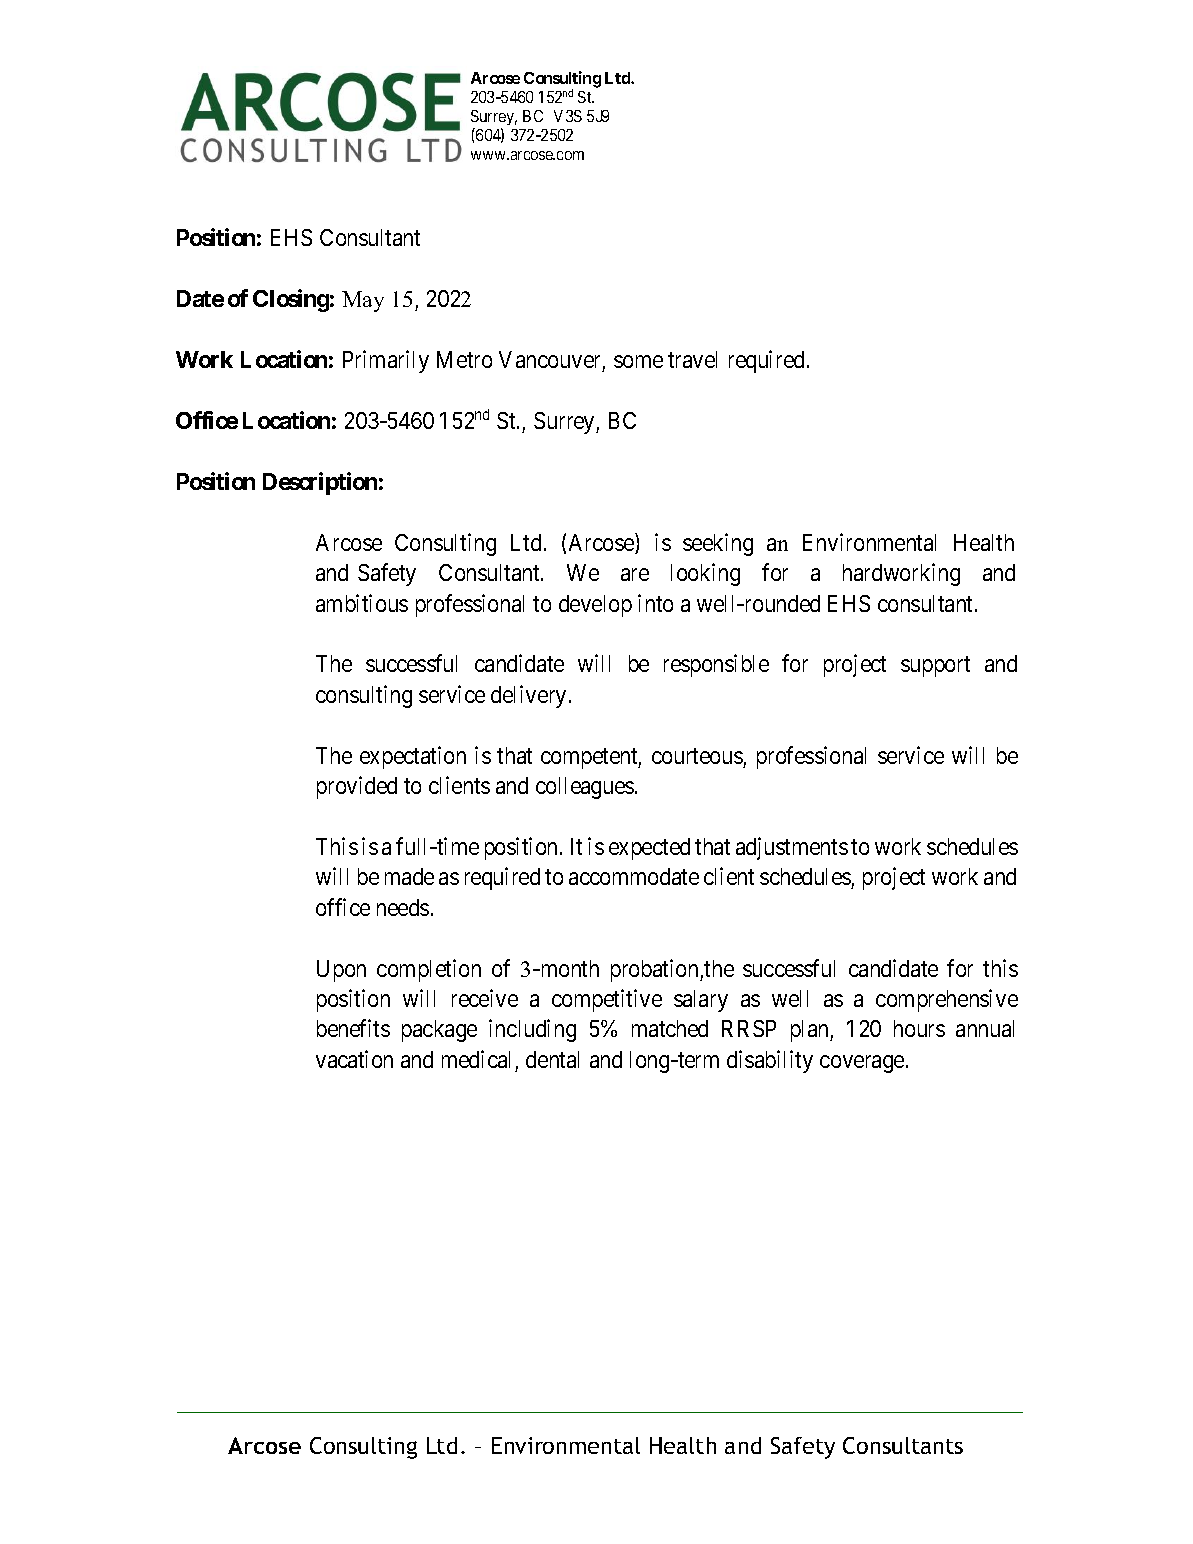  Describe the element at coordinates (638, 361) in the screenshot. I see `some` at that location.
